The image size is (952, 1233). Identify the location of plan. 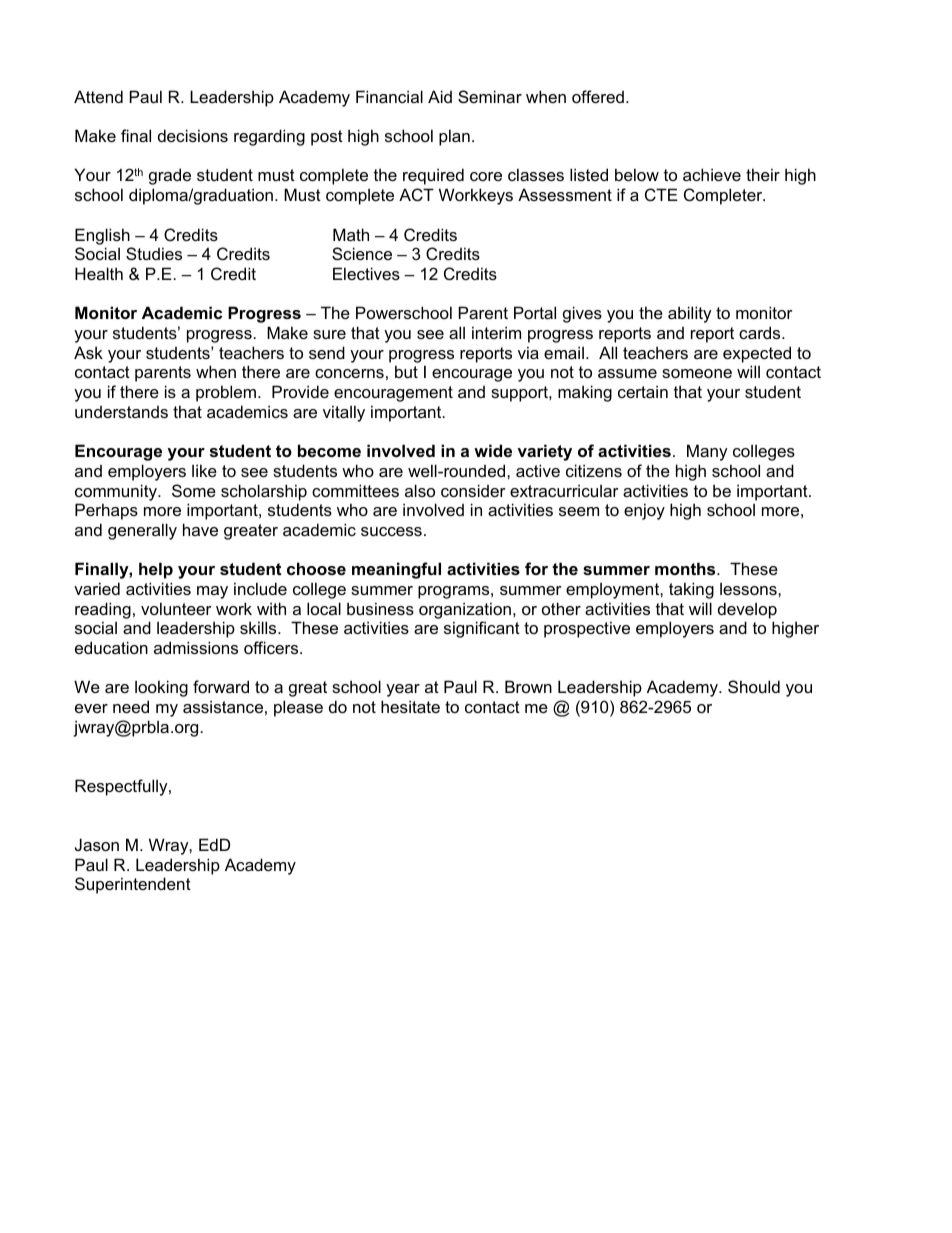
(454, 137).
